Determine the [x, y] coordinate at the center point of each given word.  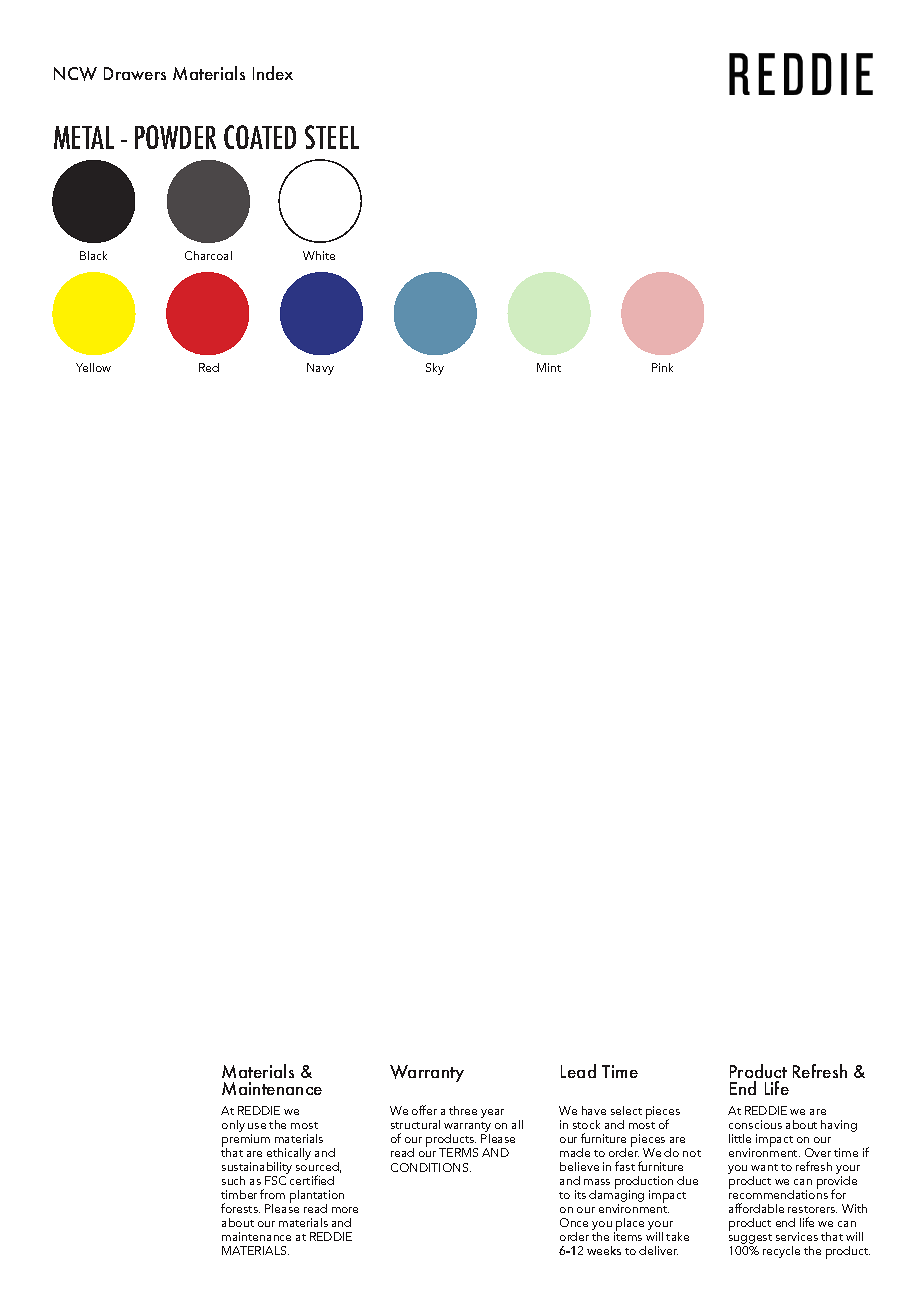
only [233, 1126]
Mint [549, 367]
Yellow [93, 367]
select [626, 1110]
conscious [755, 1124]
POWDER [175, 137]
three [463, 1110]
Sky [435, 369]
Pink [662, 367]
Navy [320, 369]
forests [240, 1208]
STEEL [332, 137]
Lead [578, 1071]
